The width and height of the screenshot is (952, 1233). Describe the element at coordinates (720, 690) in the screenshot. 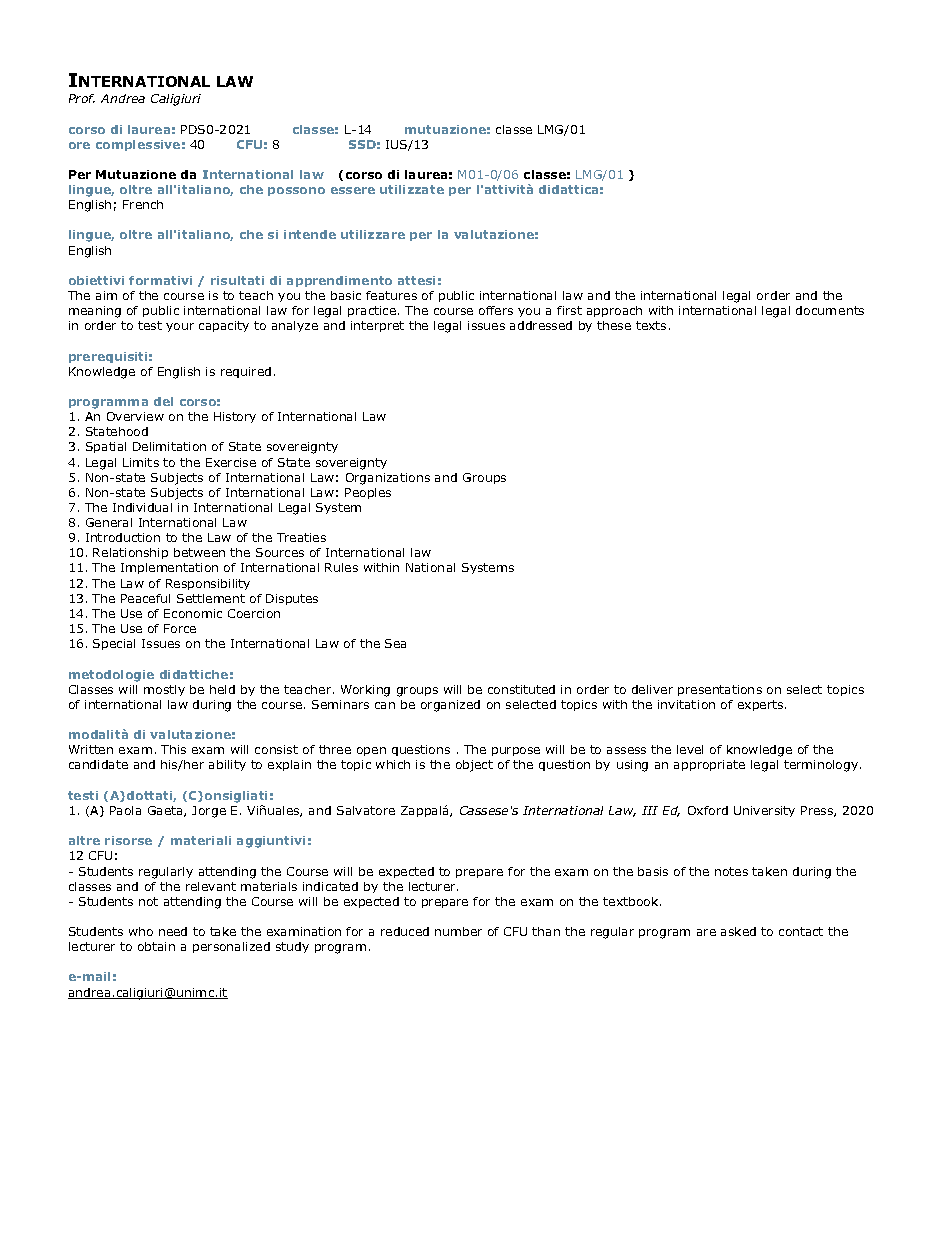

I see `presentations` at that location.
